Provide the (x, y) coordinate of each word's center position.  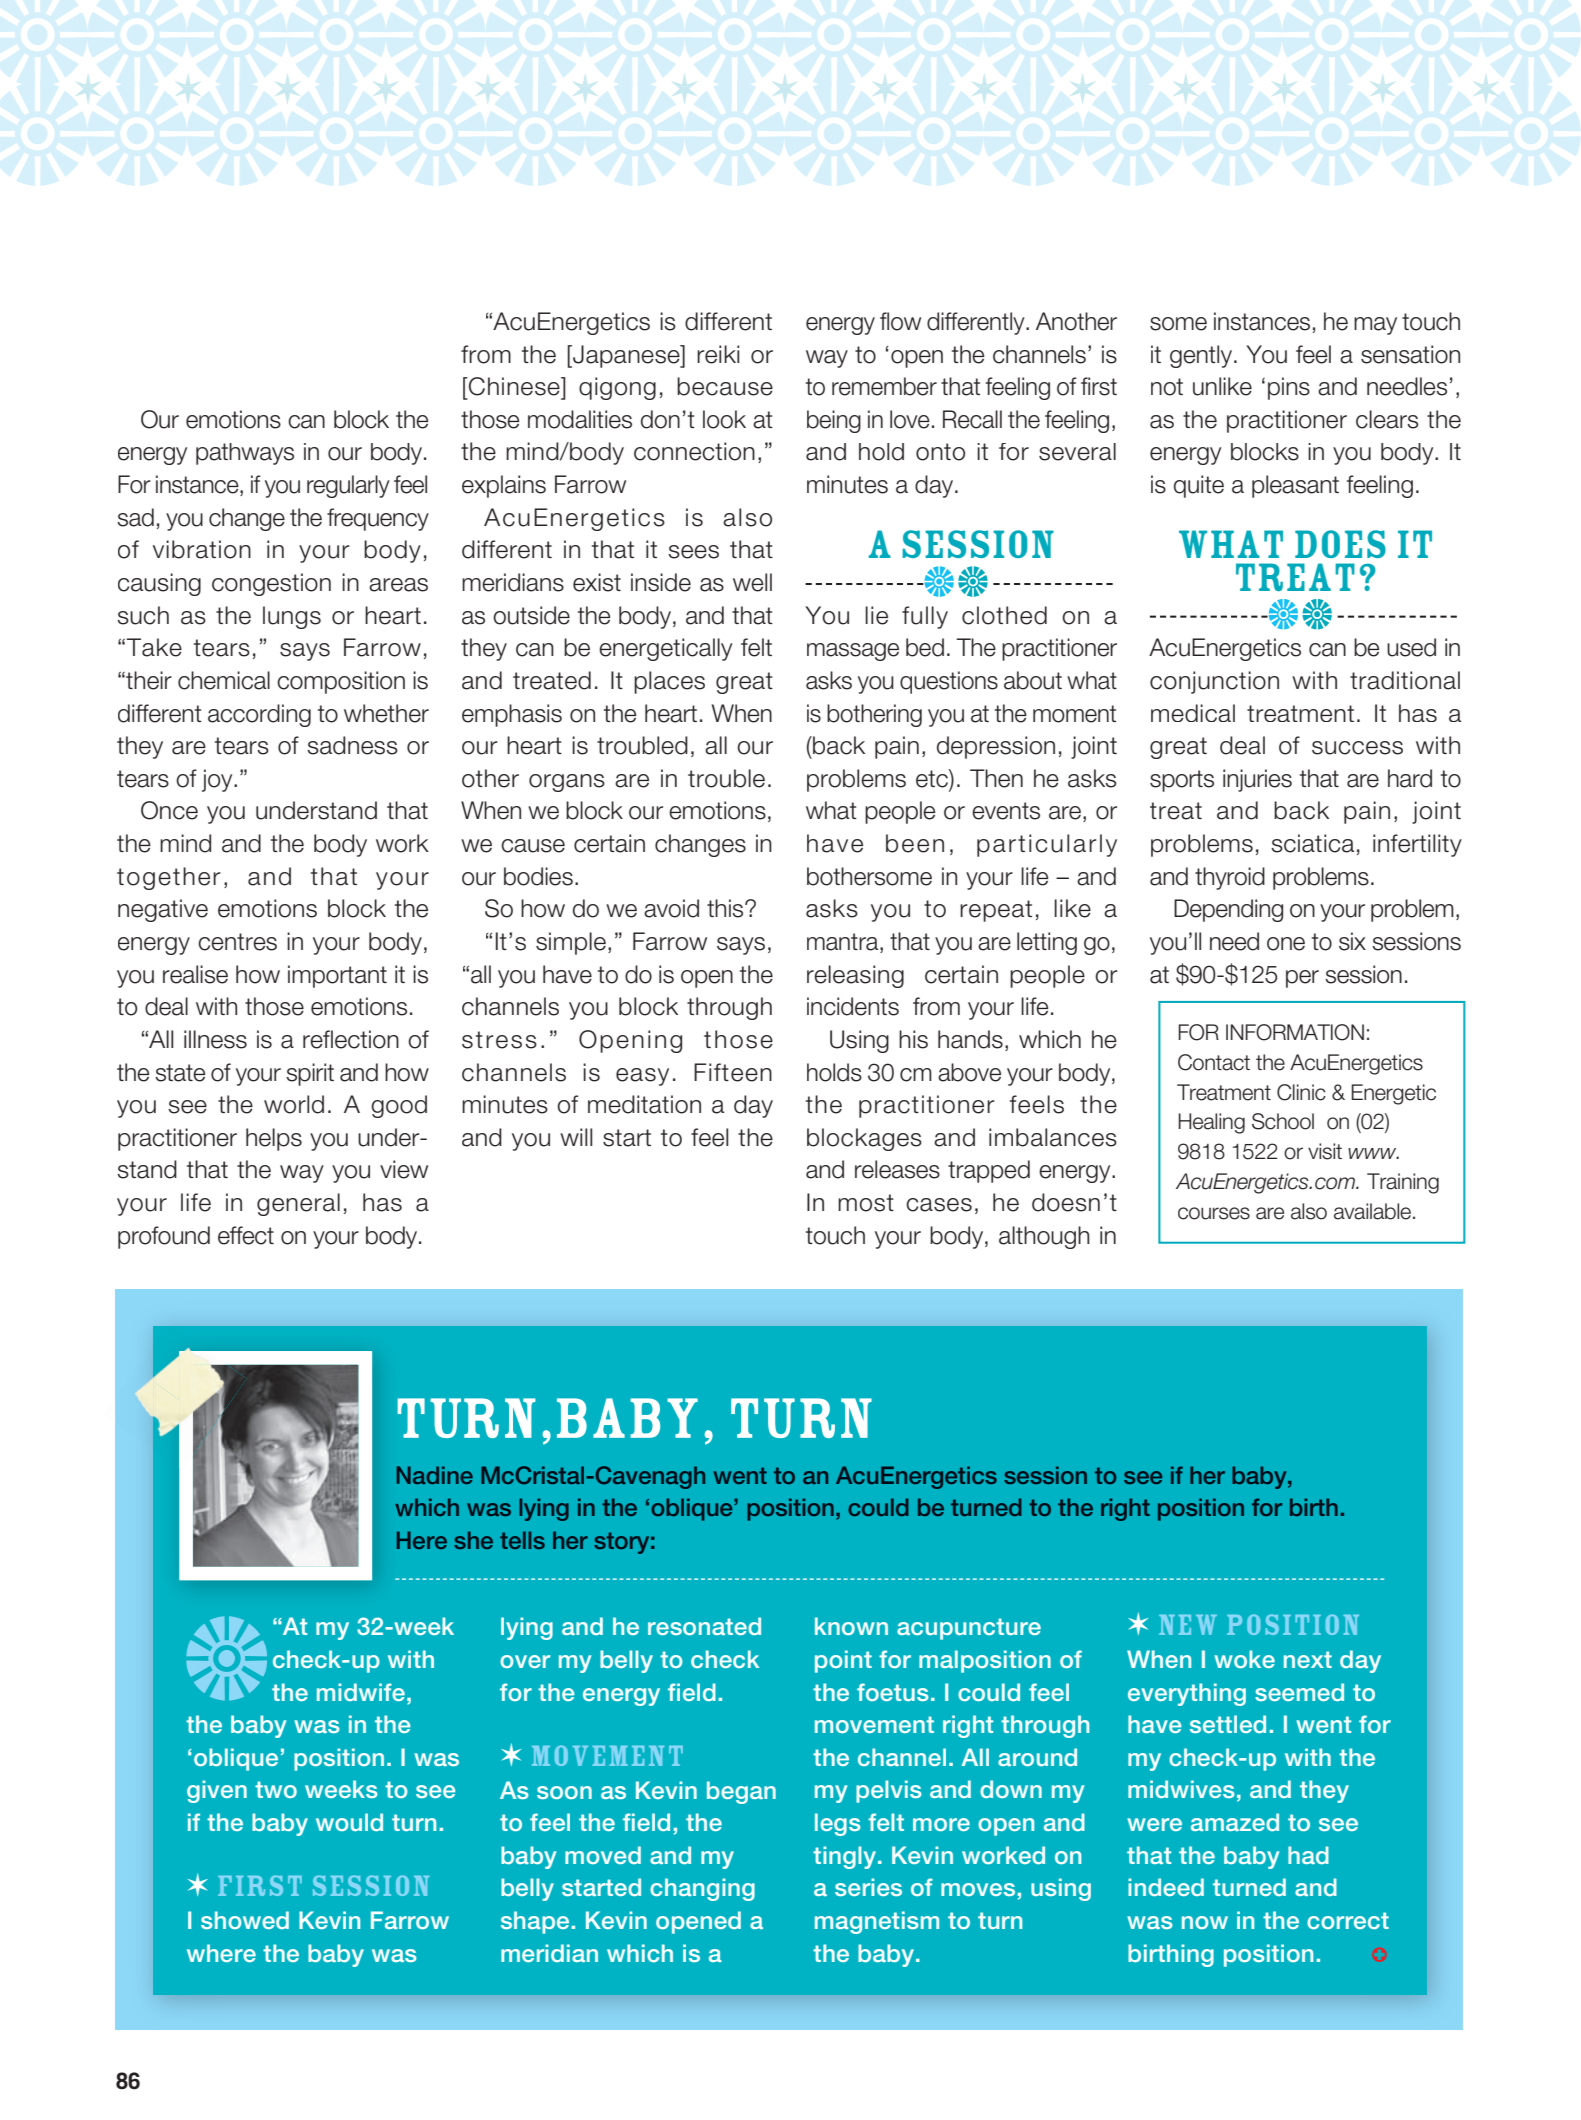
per (1302, 979)
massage (853, 652)
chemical (224, 680)
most (866, 1203)
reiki (718, 354)
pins (1289, 388)
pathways (245, 454)
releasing (855, 976)
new (1188, 1625)
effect (246, 1235)
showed (245, 1920)
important (337, 976)
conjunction (1214, 682)
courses (1214, 1213)
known (851, 1626)
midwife (362, 1692)
